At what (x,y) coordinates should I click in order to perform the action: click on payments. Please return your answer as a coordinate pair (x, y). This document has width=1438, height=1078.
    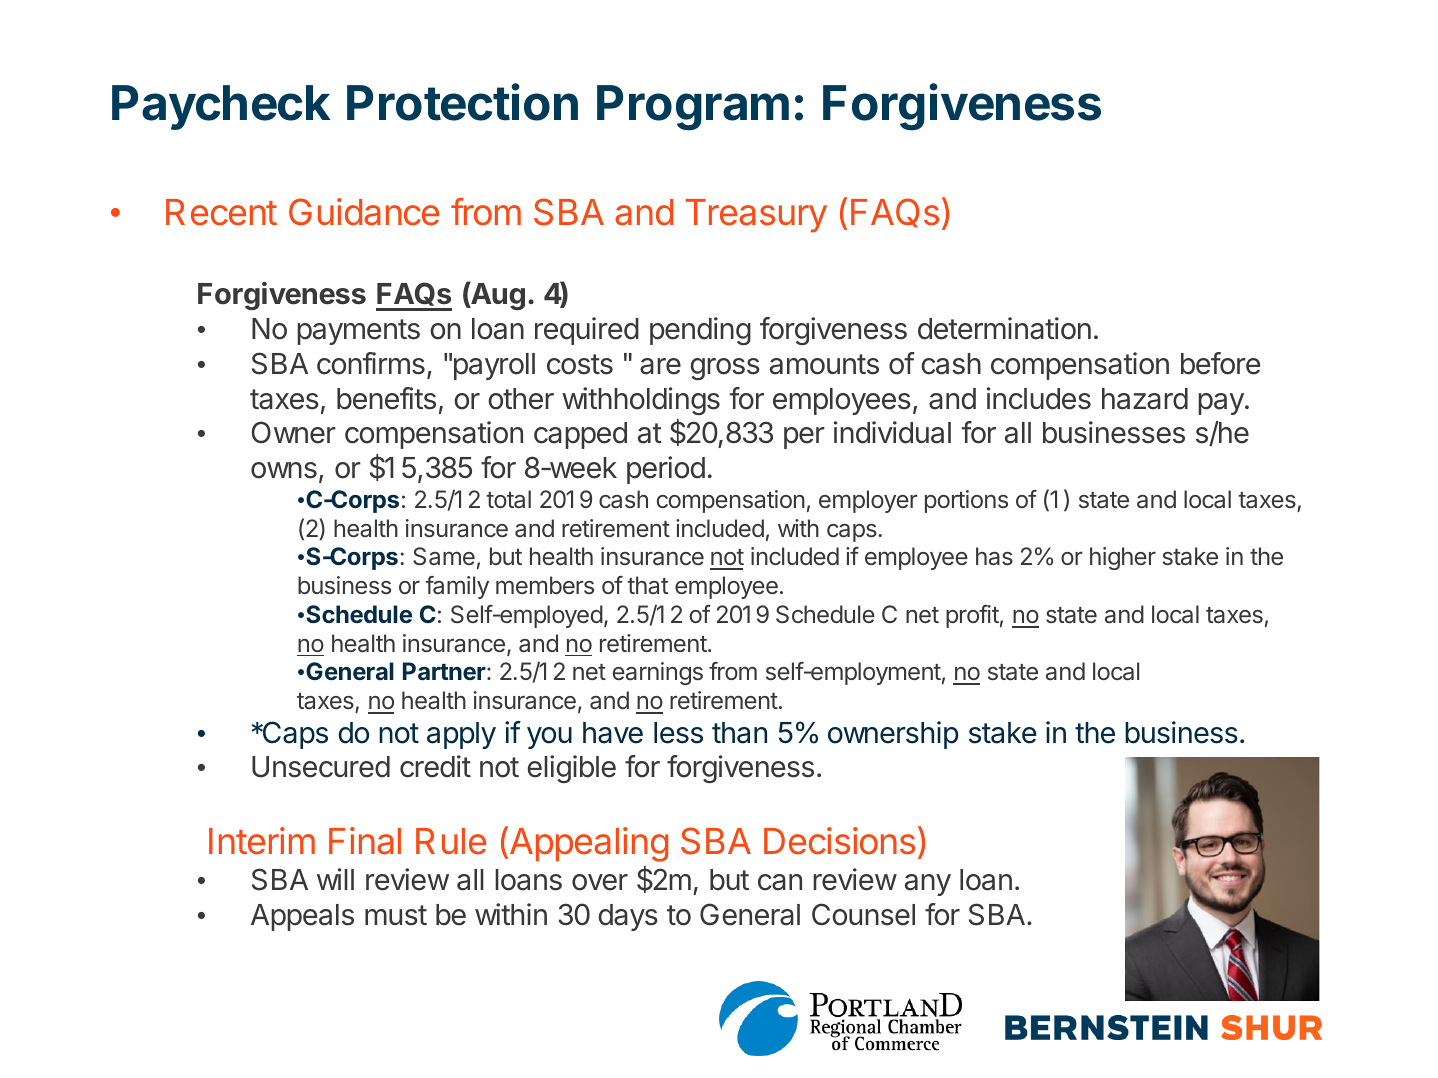
    Looking at the image, I should click on (358, 332).
